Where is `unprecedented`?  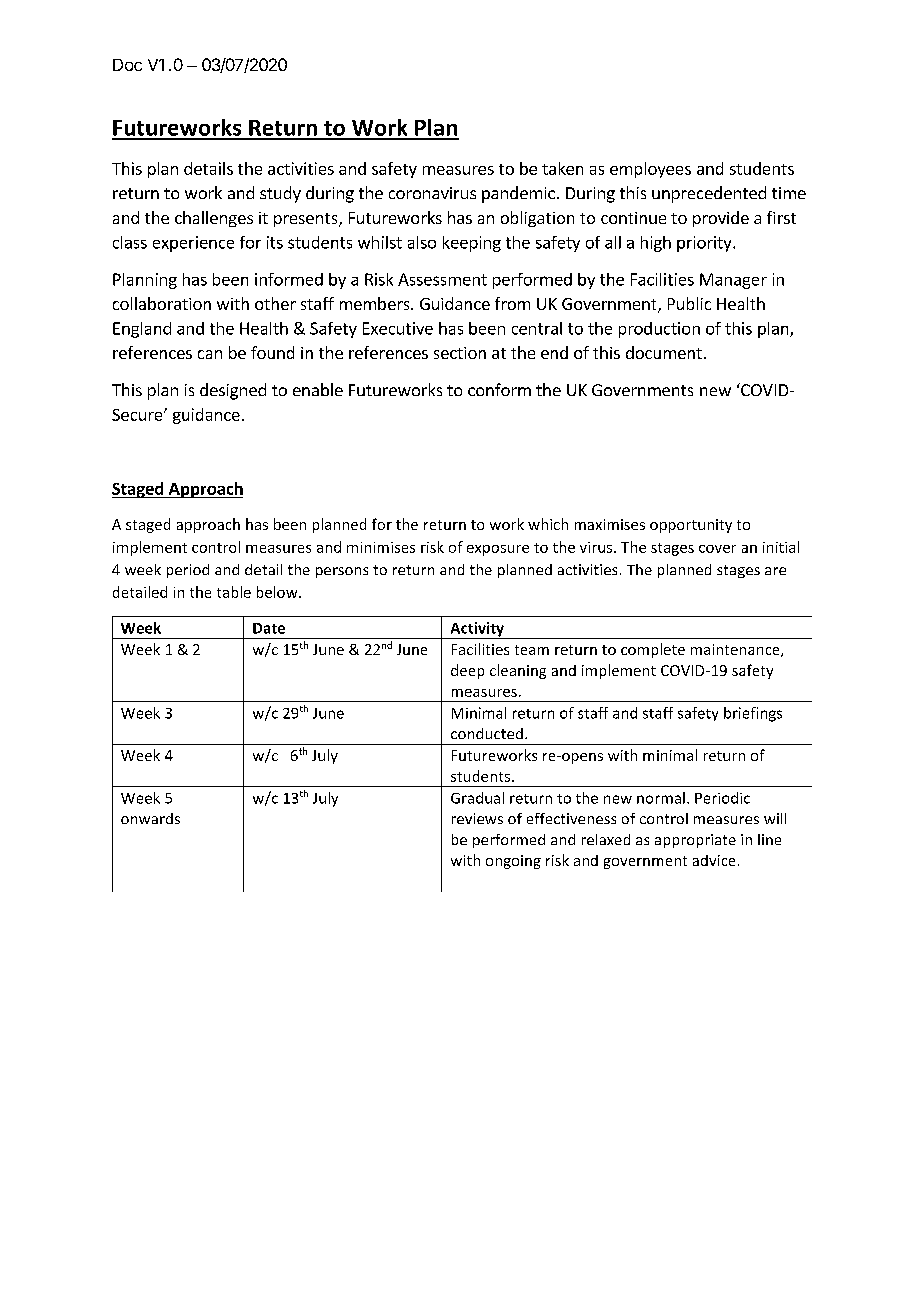
unprecedented is located at coordinates (709, 194).
